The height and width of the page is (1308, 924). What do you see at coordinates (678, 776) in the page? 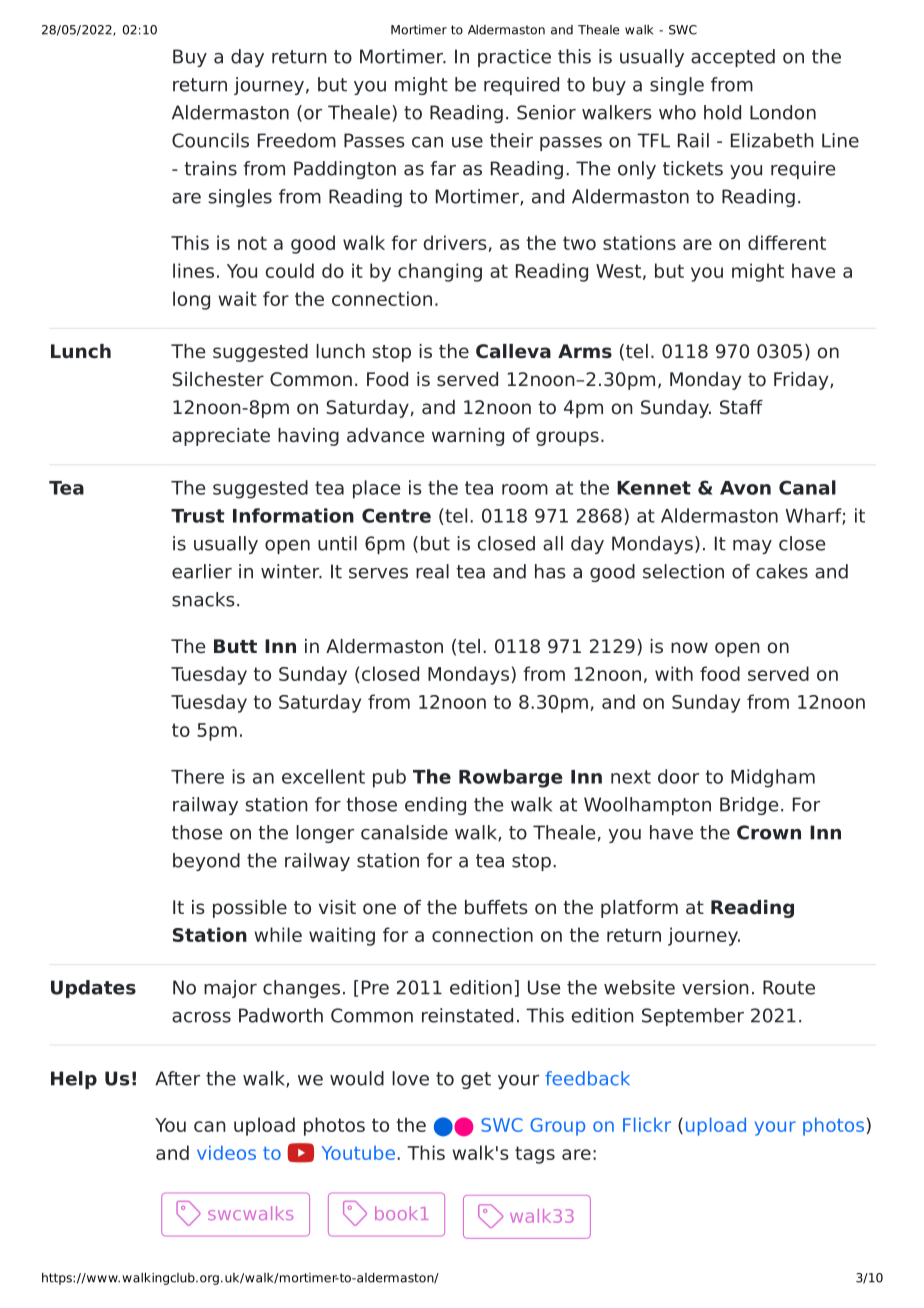
I see `door` at bounding box center [678, 776].
